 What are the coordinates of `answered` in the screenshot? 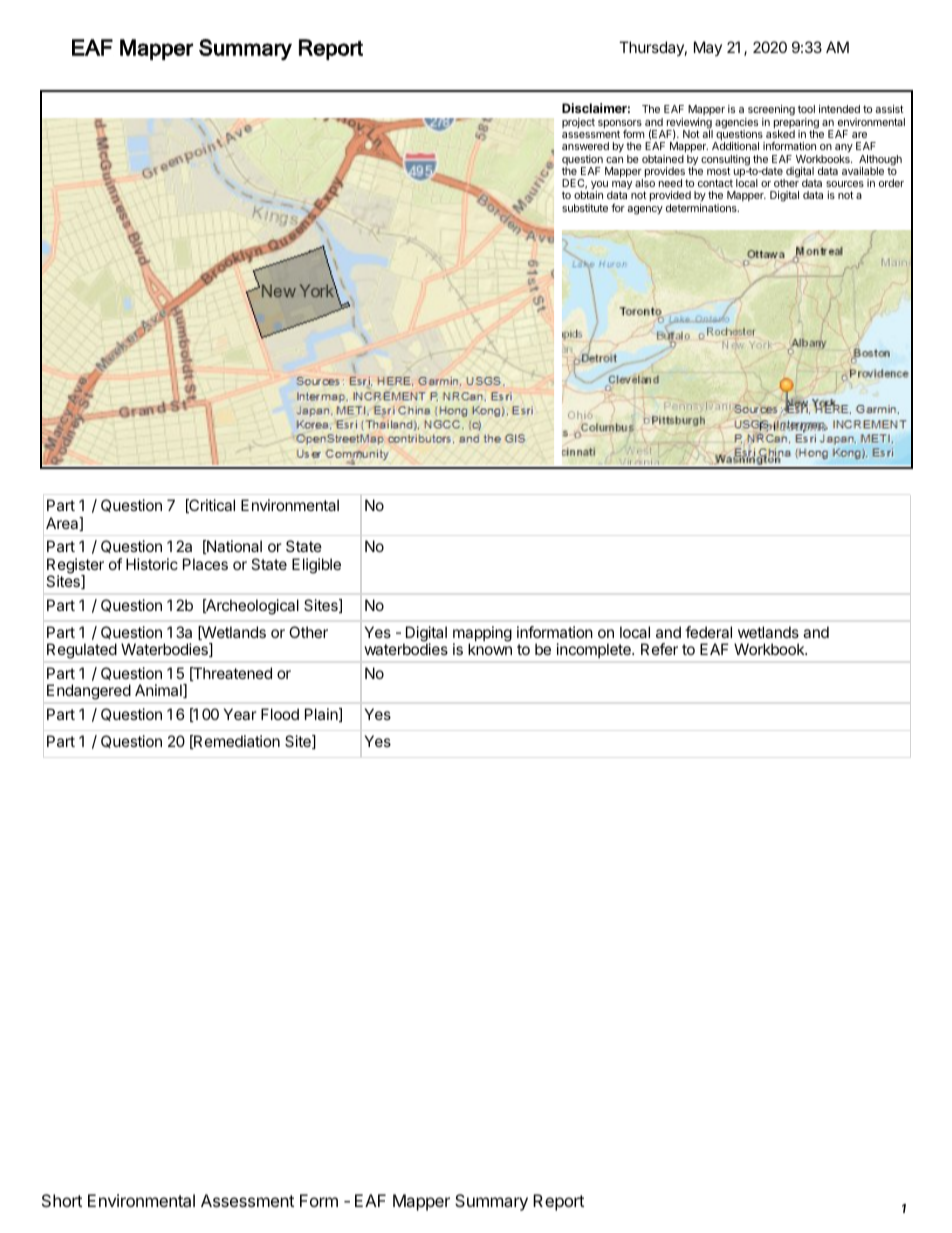 It's located at (585, 146).
